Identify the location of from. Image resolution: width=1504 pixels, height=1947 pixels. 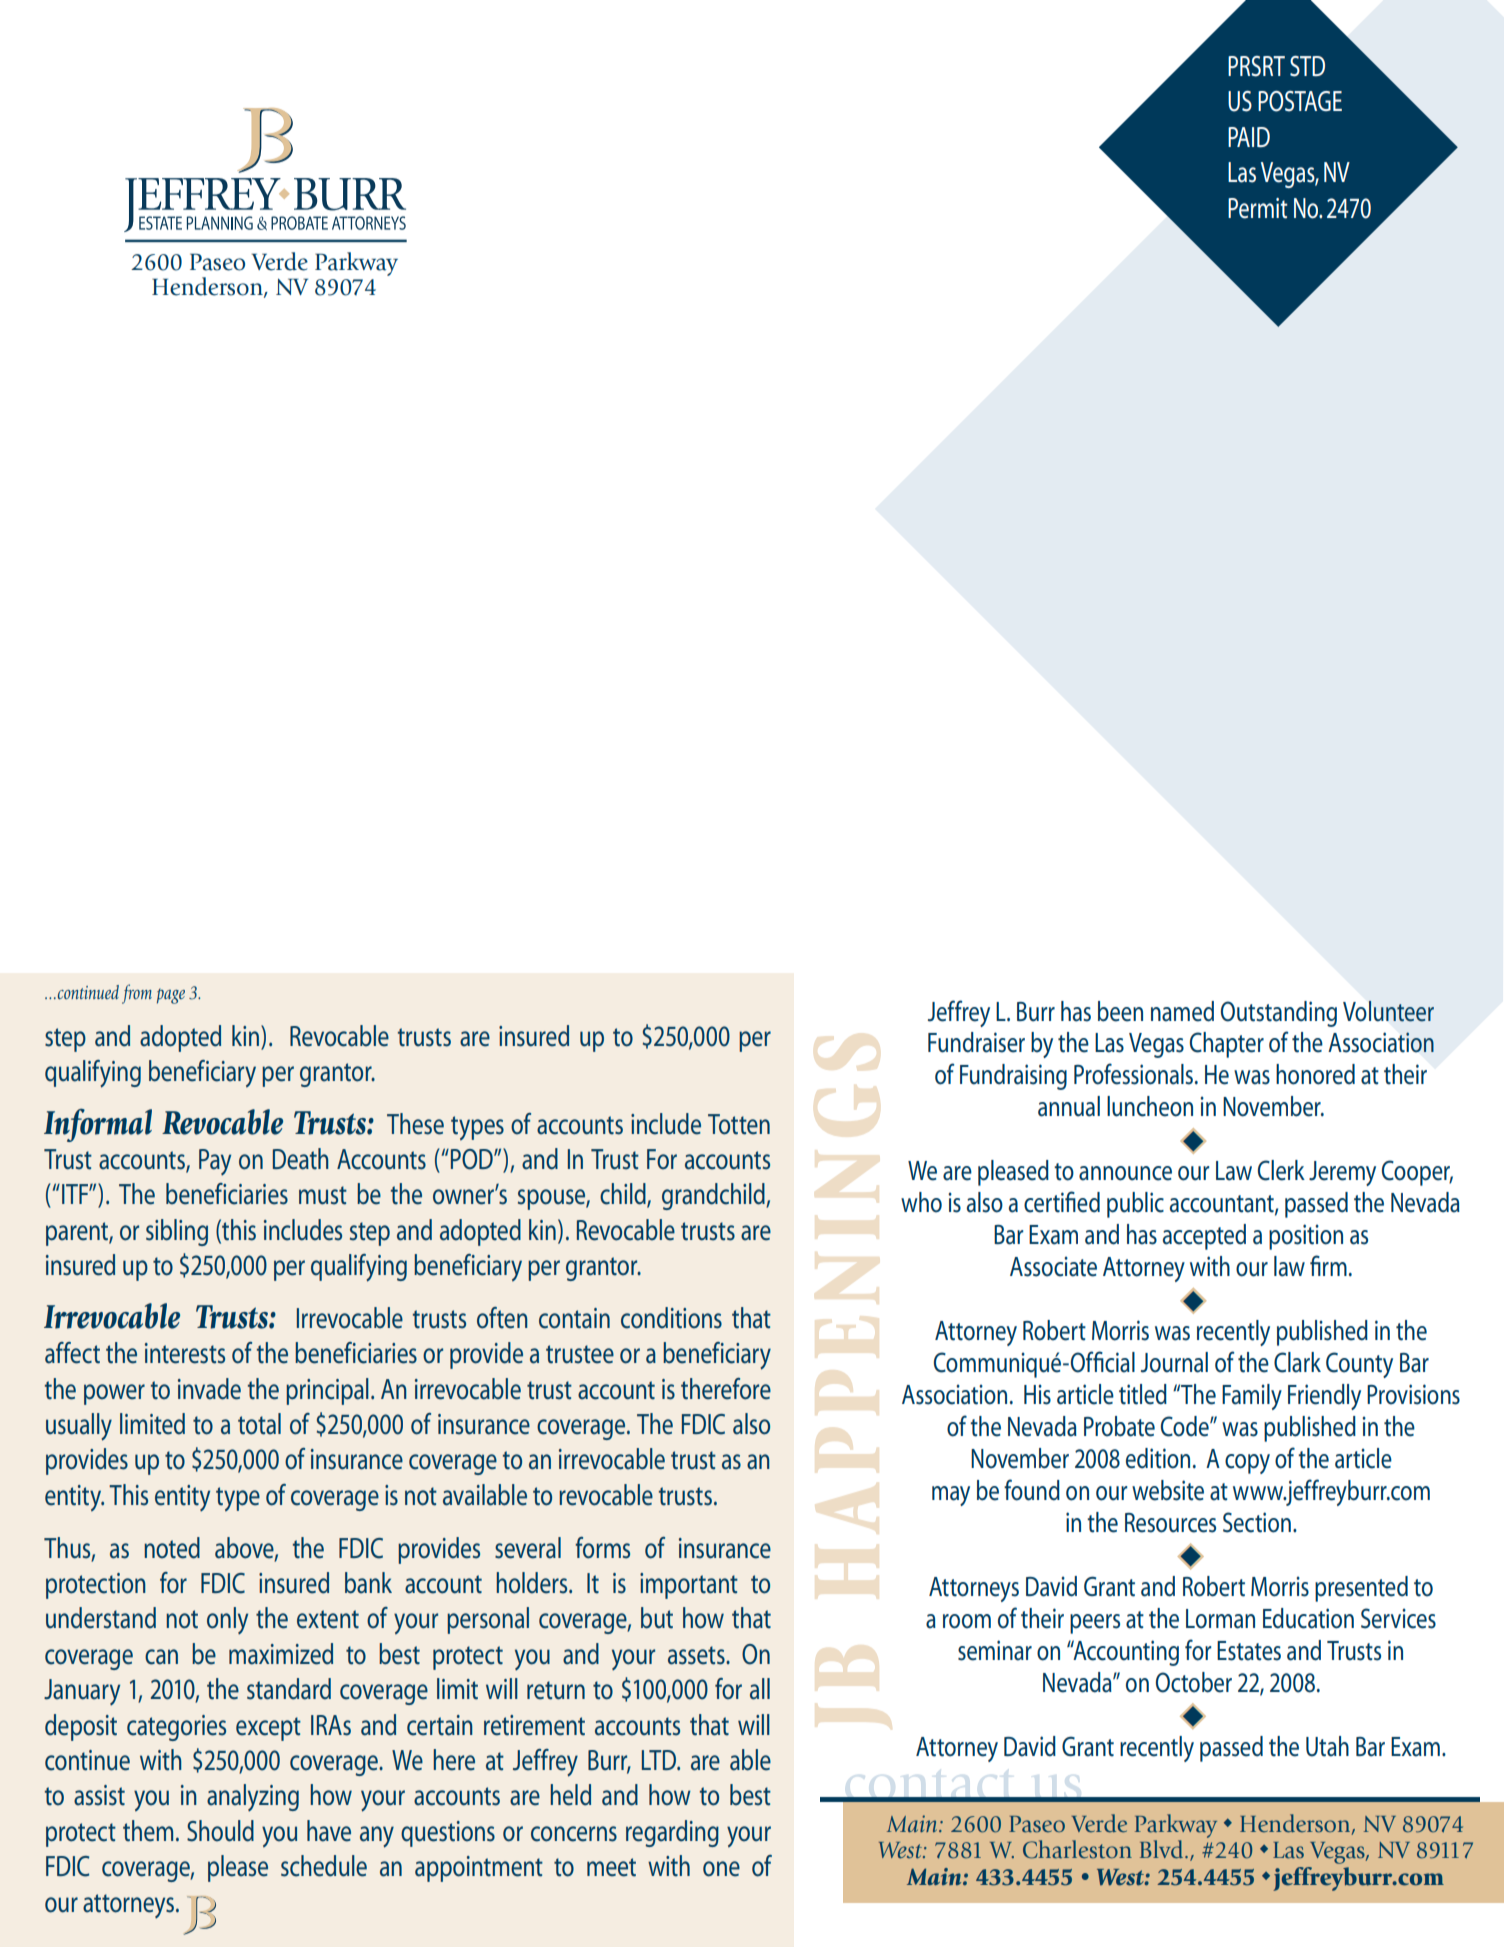
(137, 994).
